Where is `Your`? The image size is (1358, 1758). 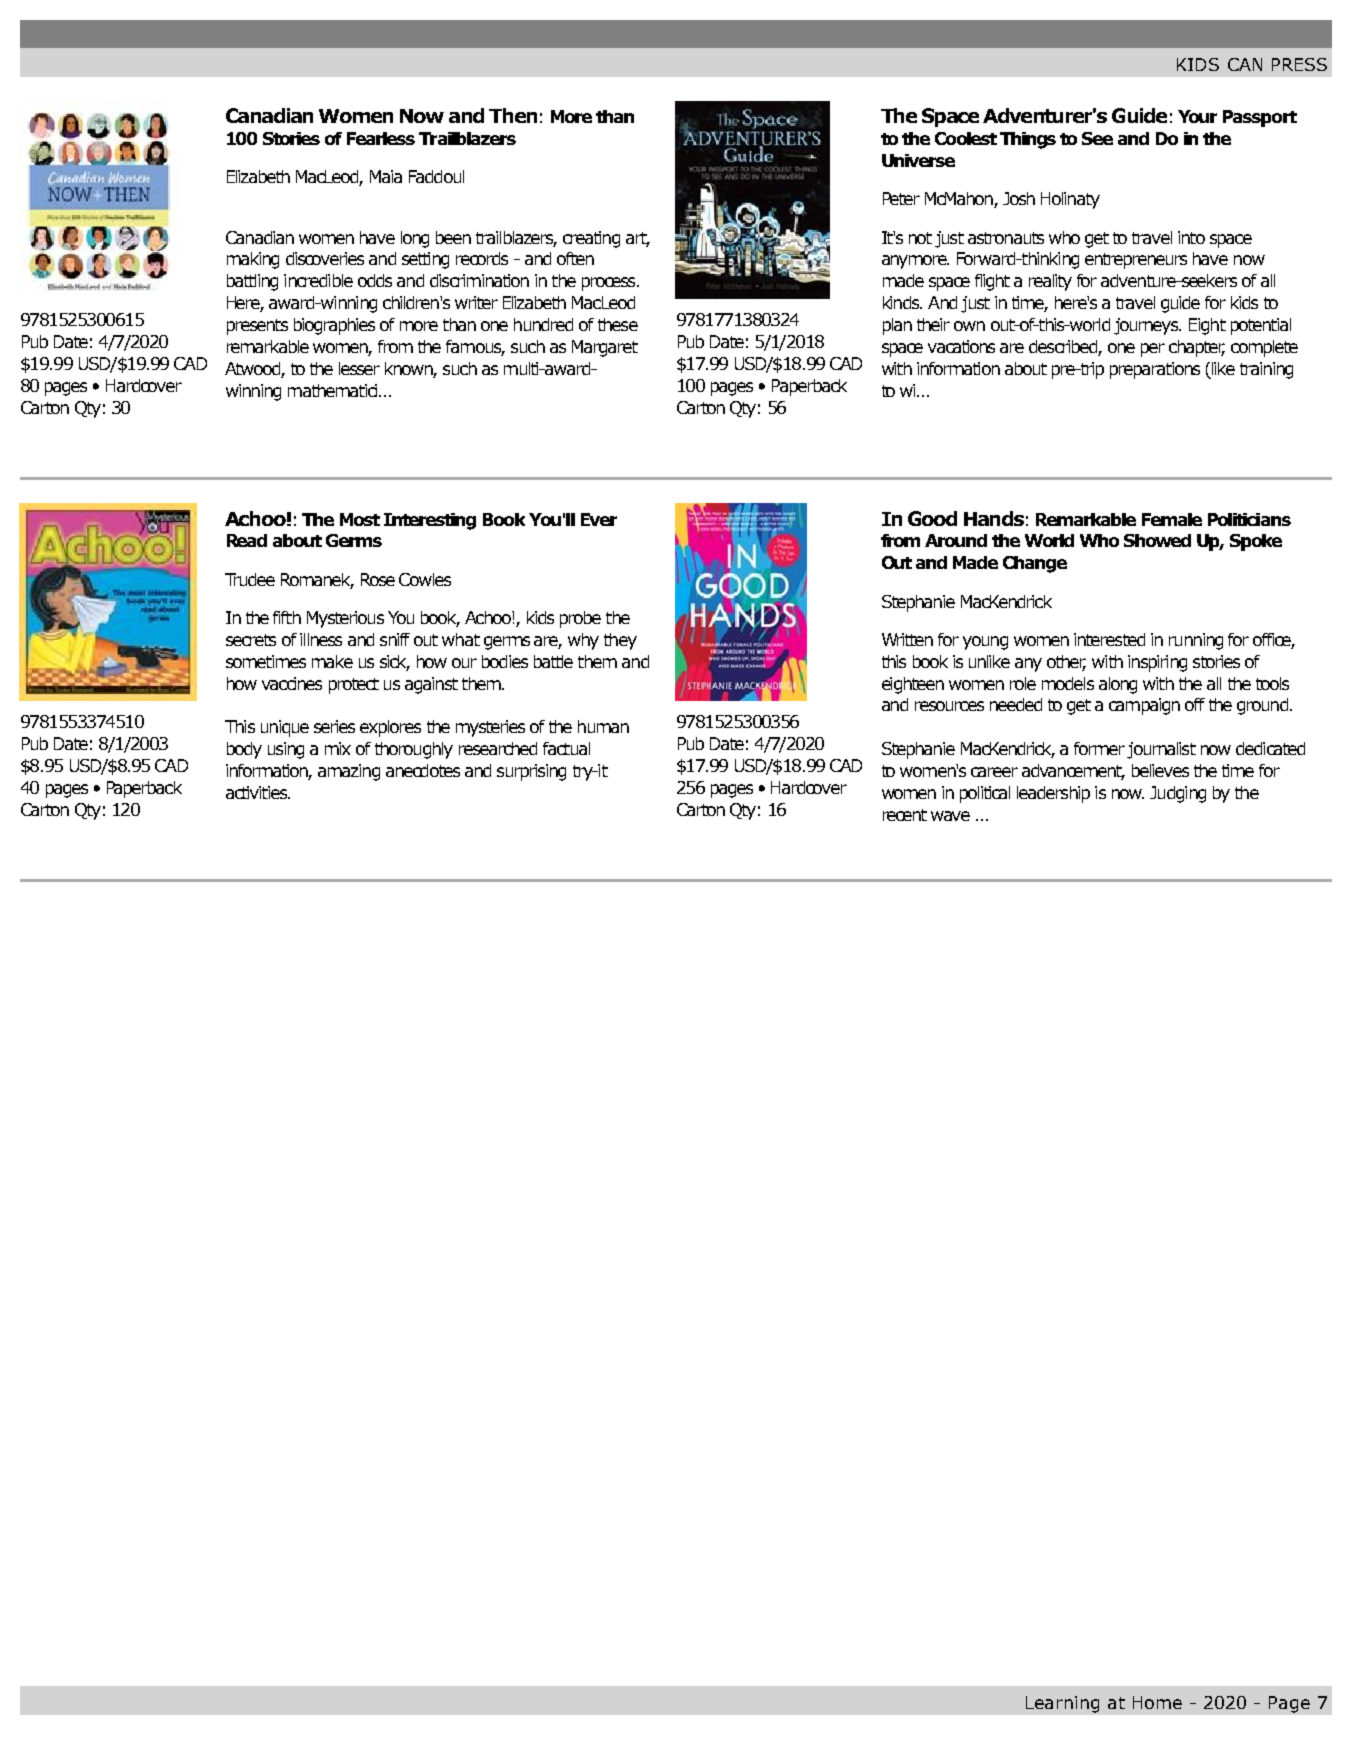 Your is located at coordinates (1197, 116).
